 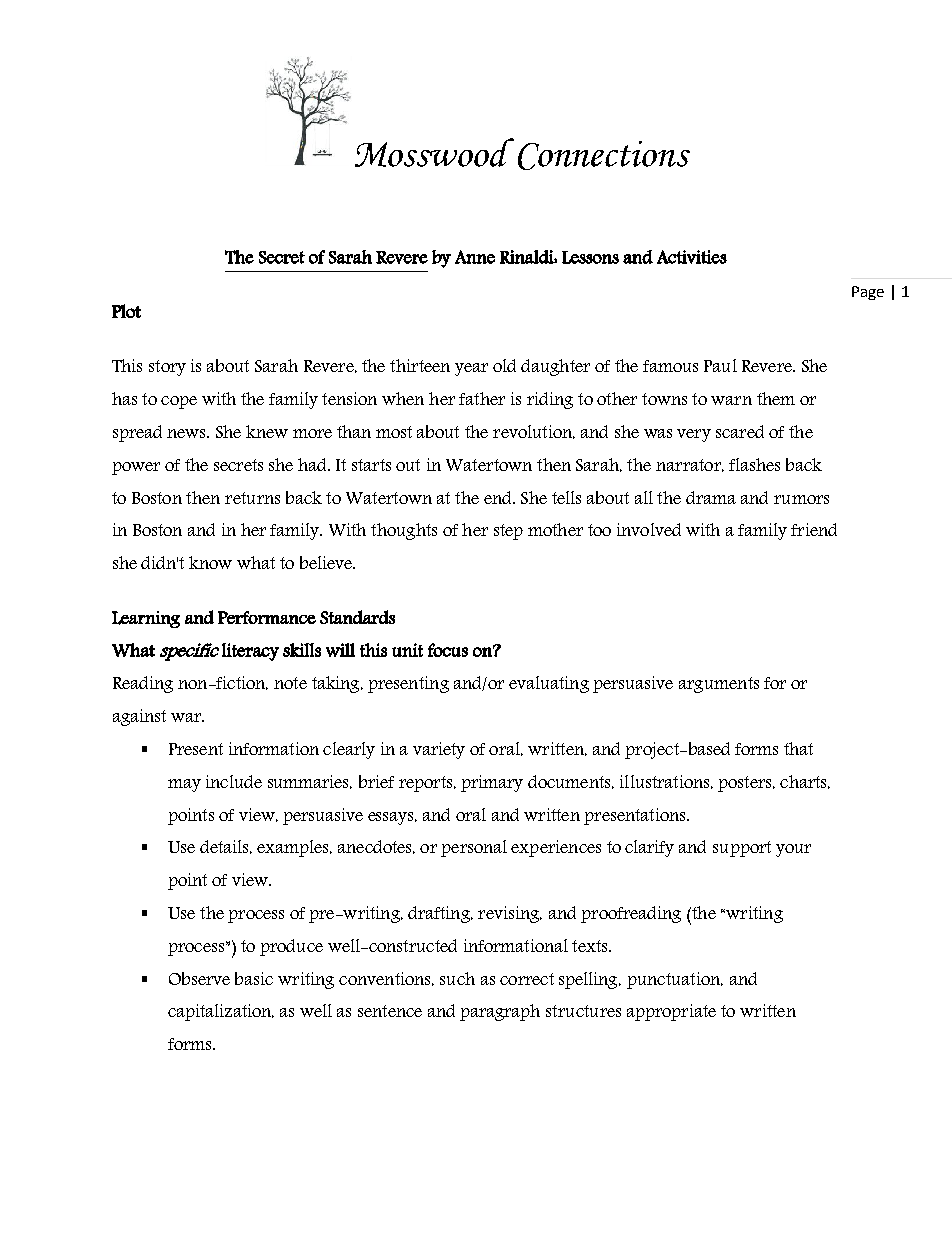 What do you see at coordinates (126, 311) in the screenshot?
I see `Plot` at bounding box center [126, 311].
